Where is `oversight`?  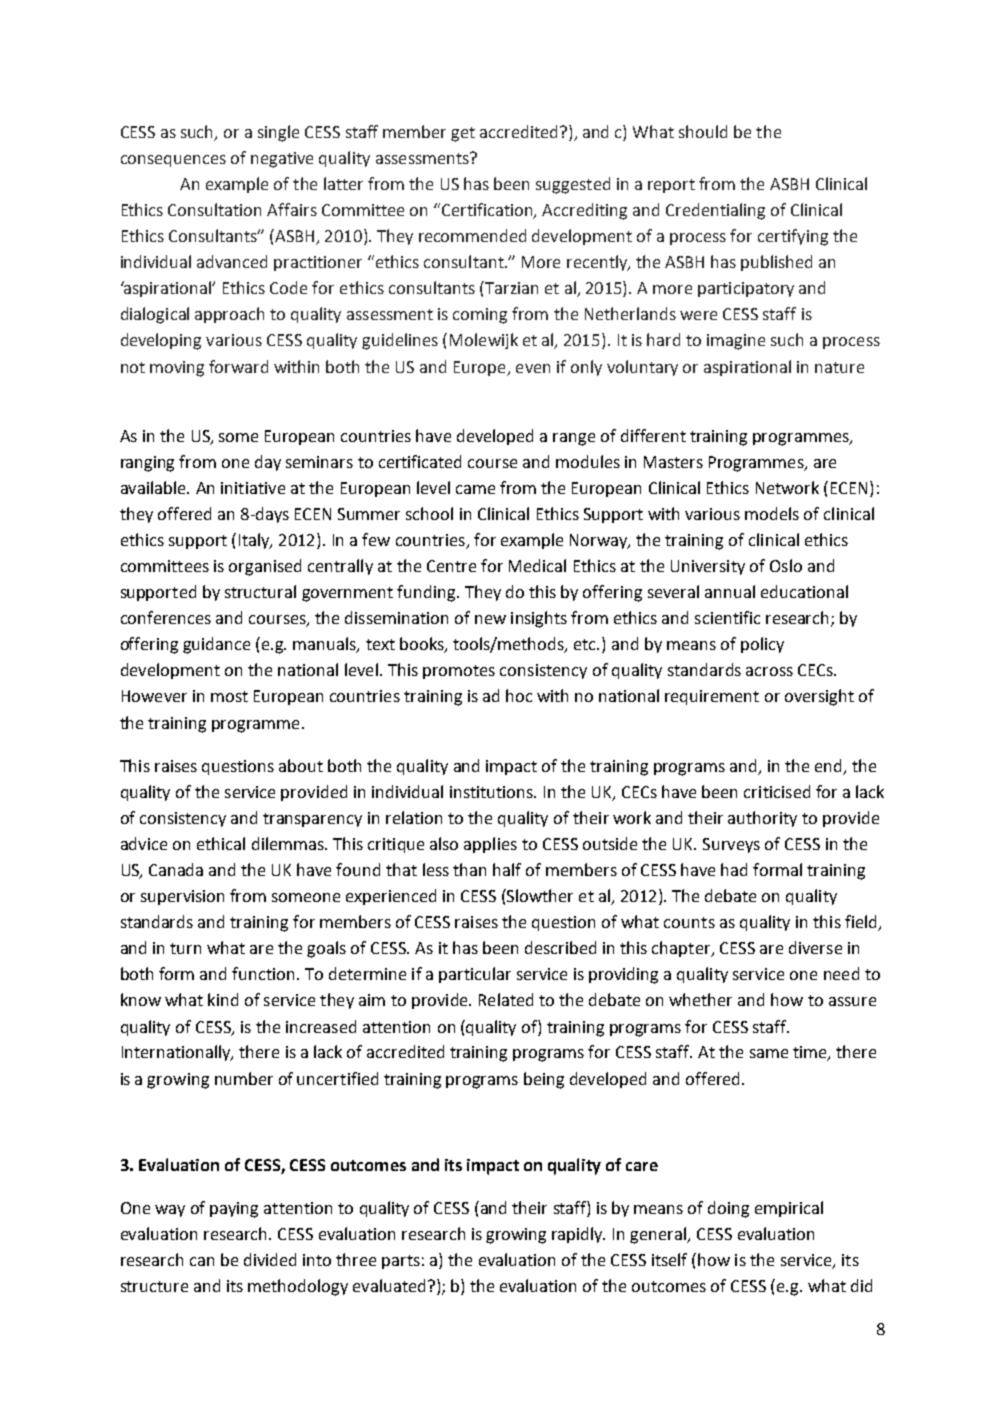 oversight is located at coordinates (819, 697).
